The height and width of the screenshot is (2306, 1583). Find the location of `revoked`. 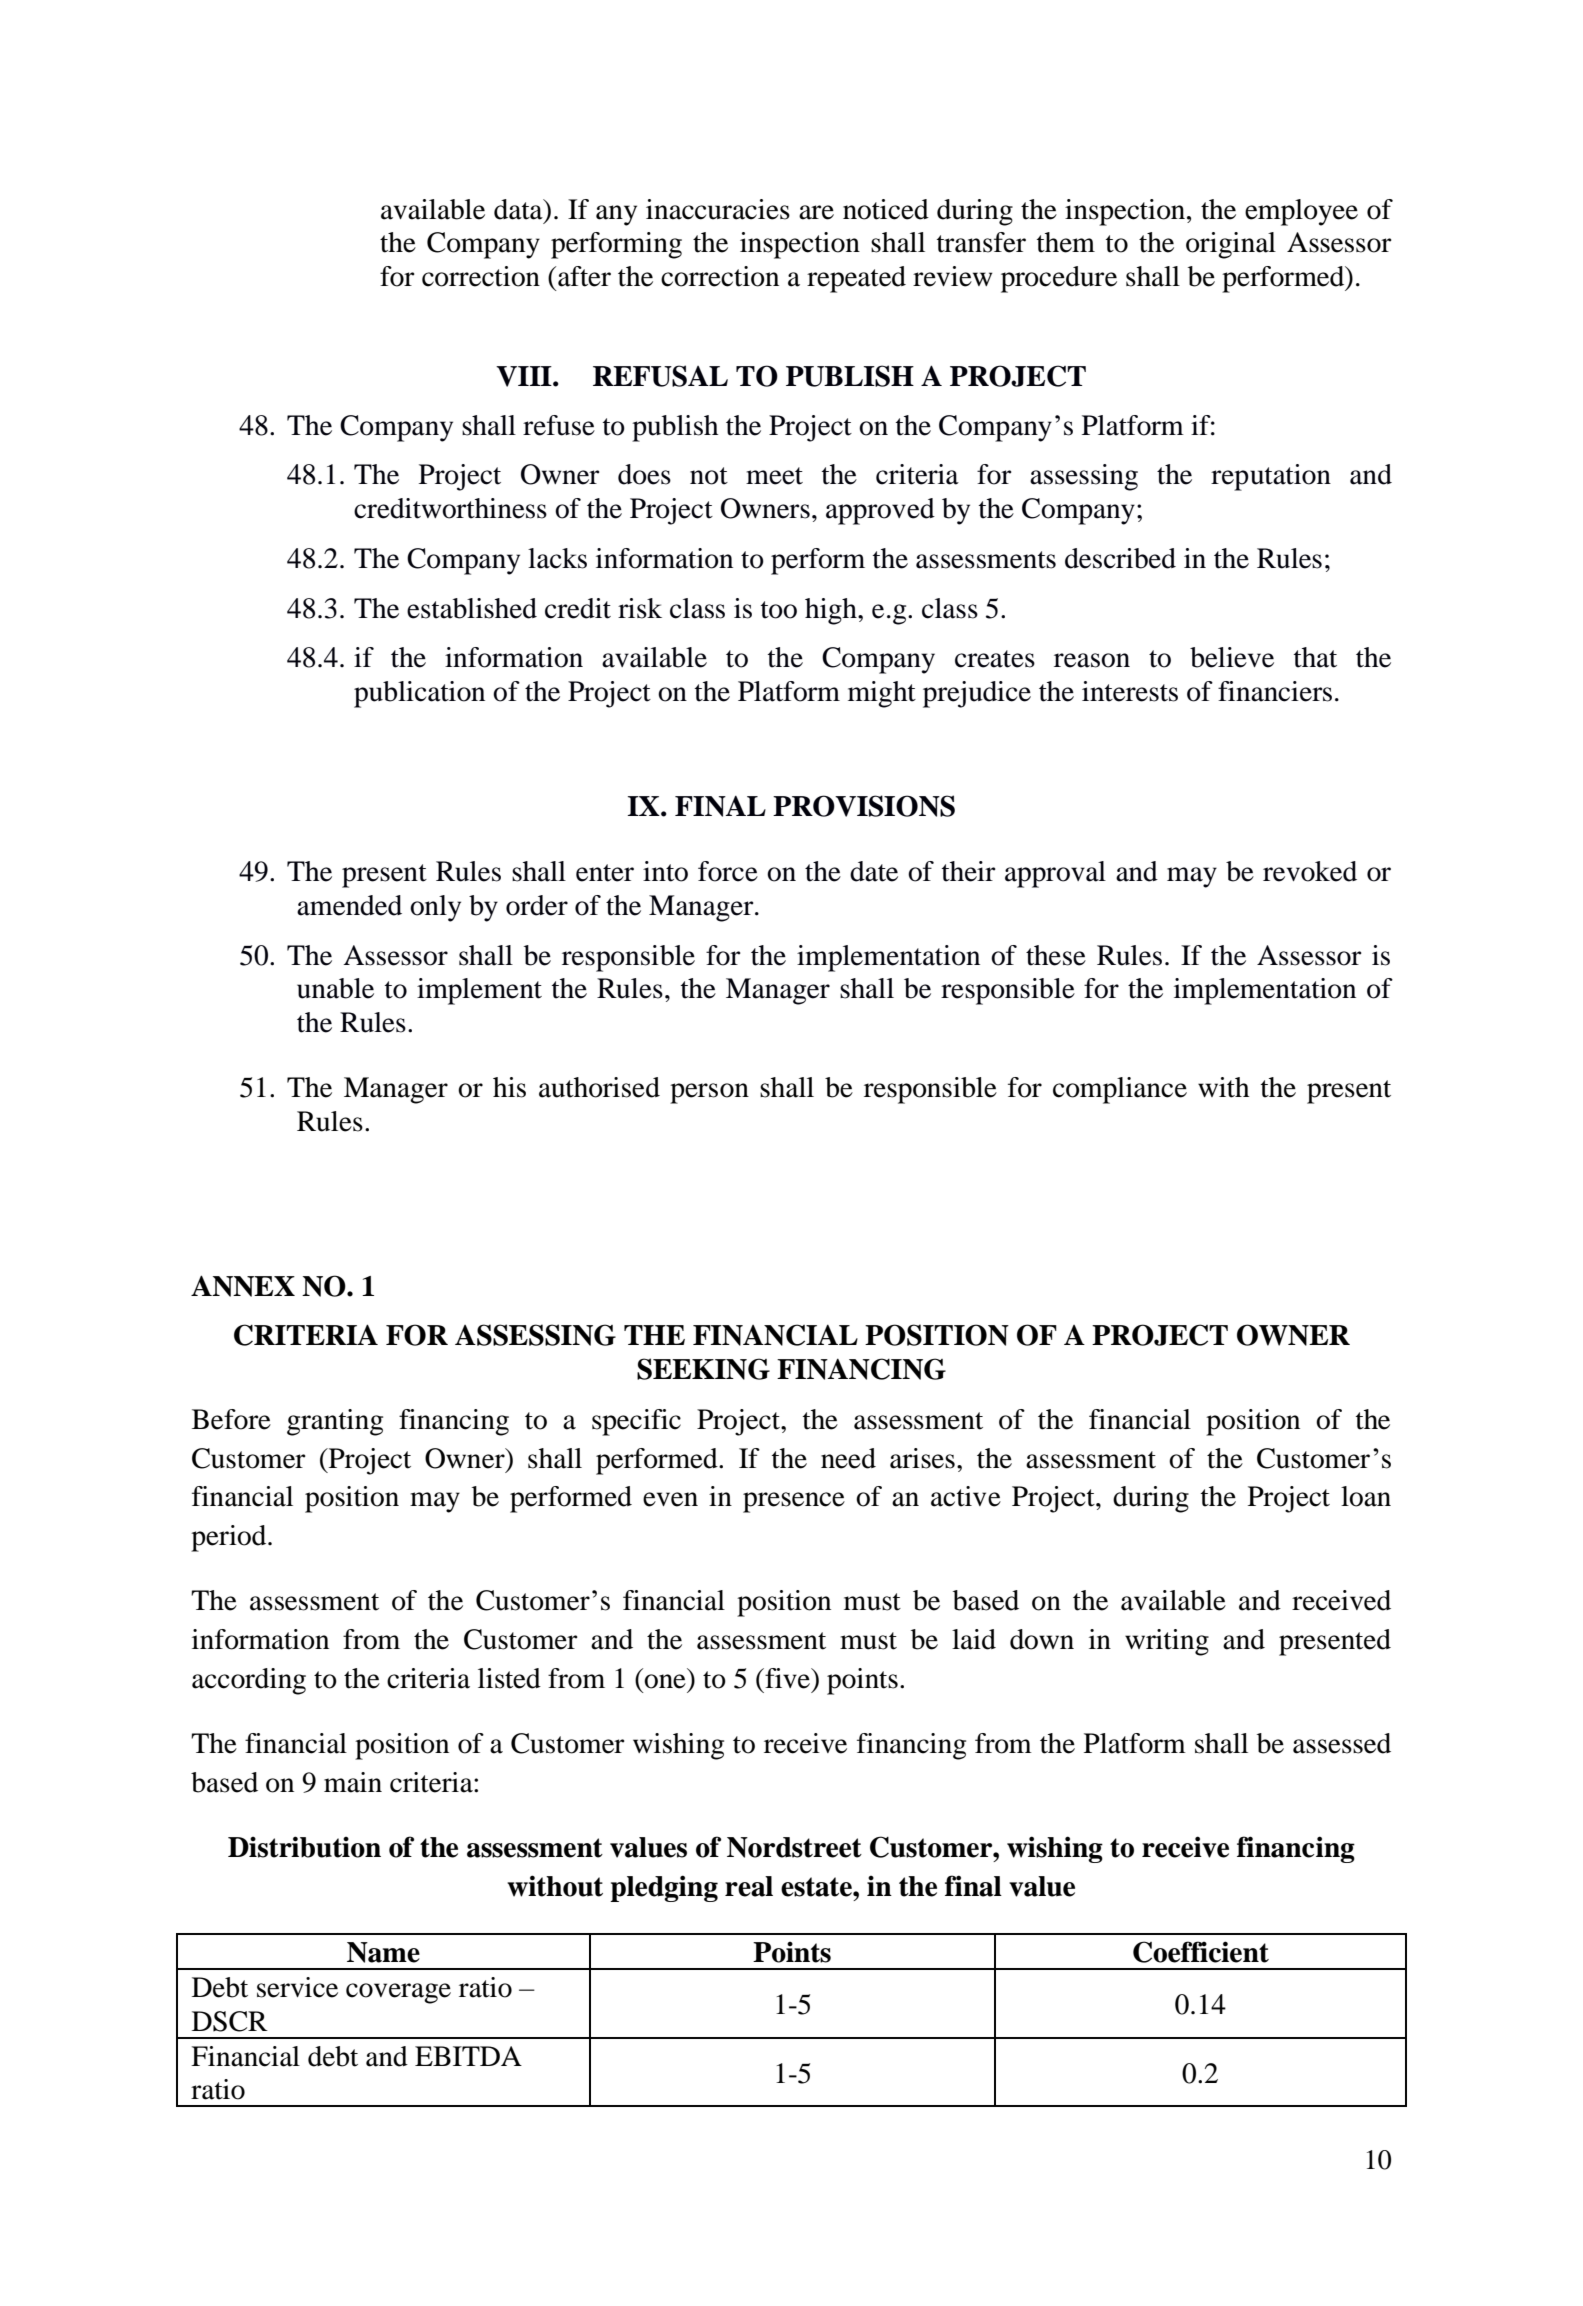

revoked is located at coordinates (1310, 871).
